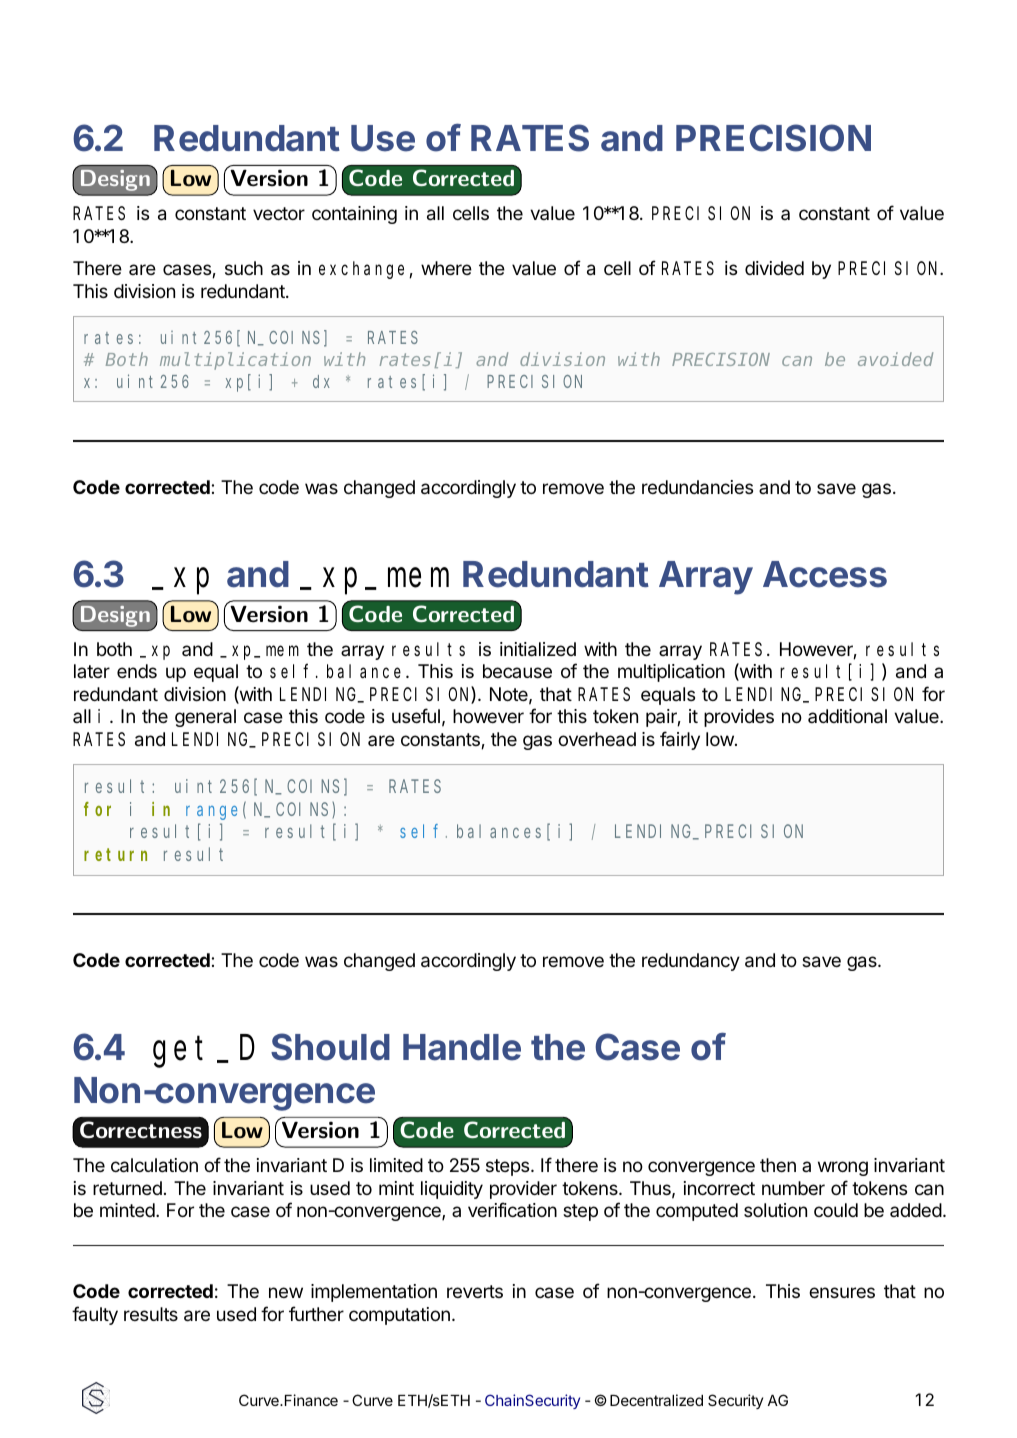  I want to click on Should, so click(330, 1047).
